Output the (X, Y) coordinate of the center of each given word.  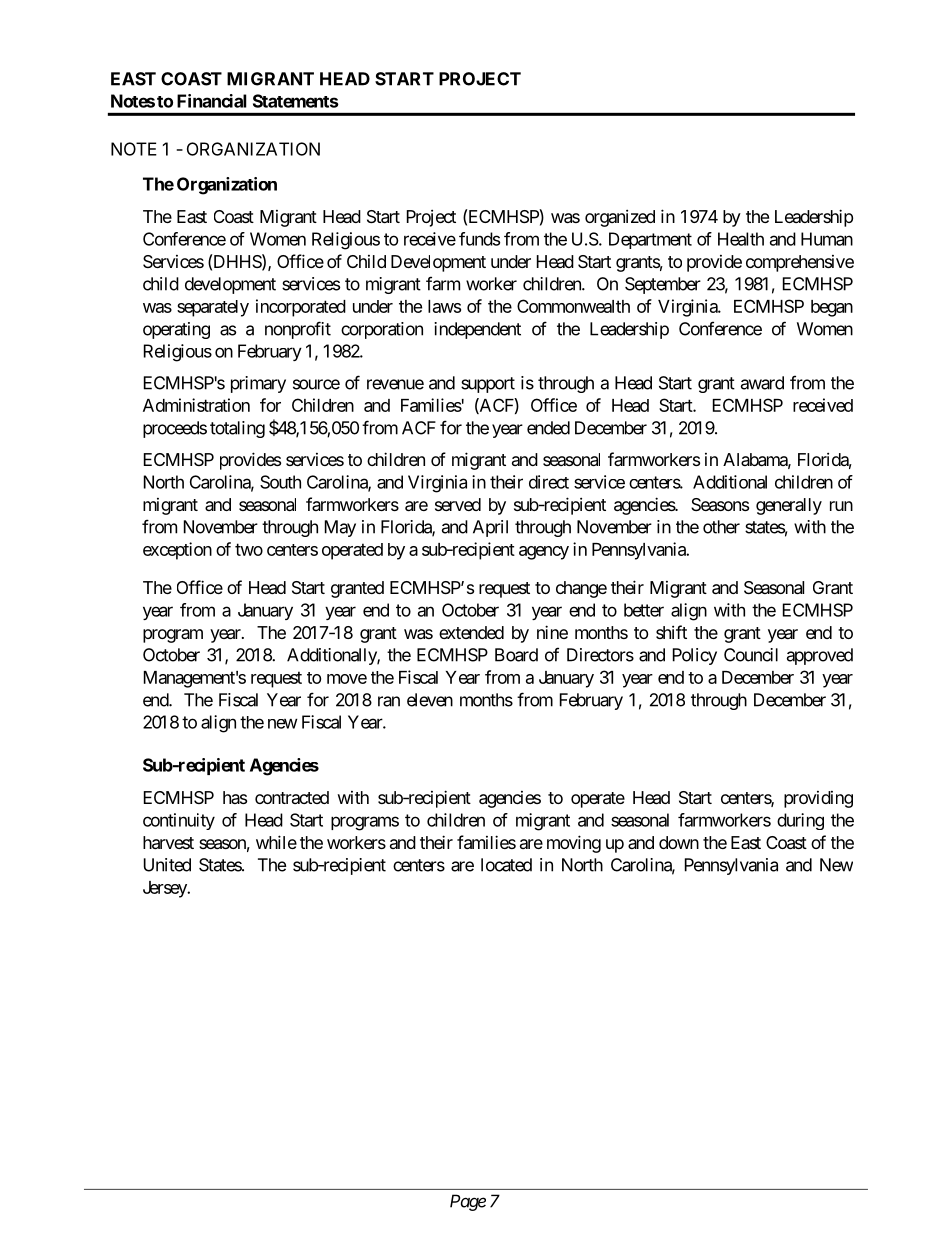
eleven (430, 700)
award (762, 383)
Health (741, 239)
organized (620, 218)
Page (468, 1202)
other (721, 527)
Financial (212, 101)
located (506, 865)
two (249, 549)
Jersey (166, 889)
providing (818, 799)
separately (213, 308)
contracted (292, 797)
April (490, 528)
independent (477, 330)
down (679, 842)
